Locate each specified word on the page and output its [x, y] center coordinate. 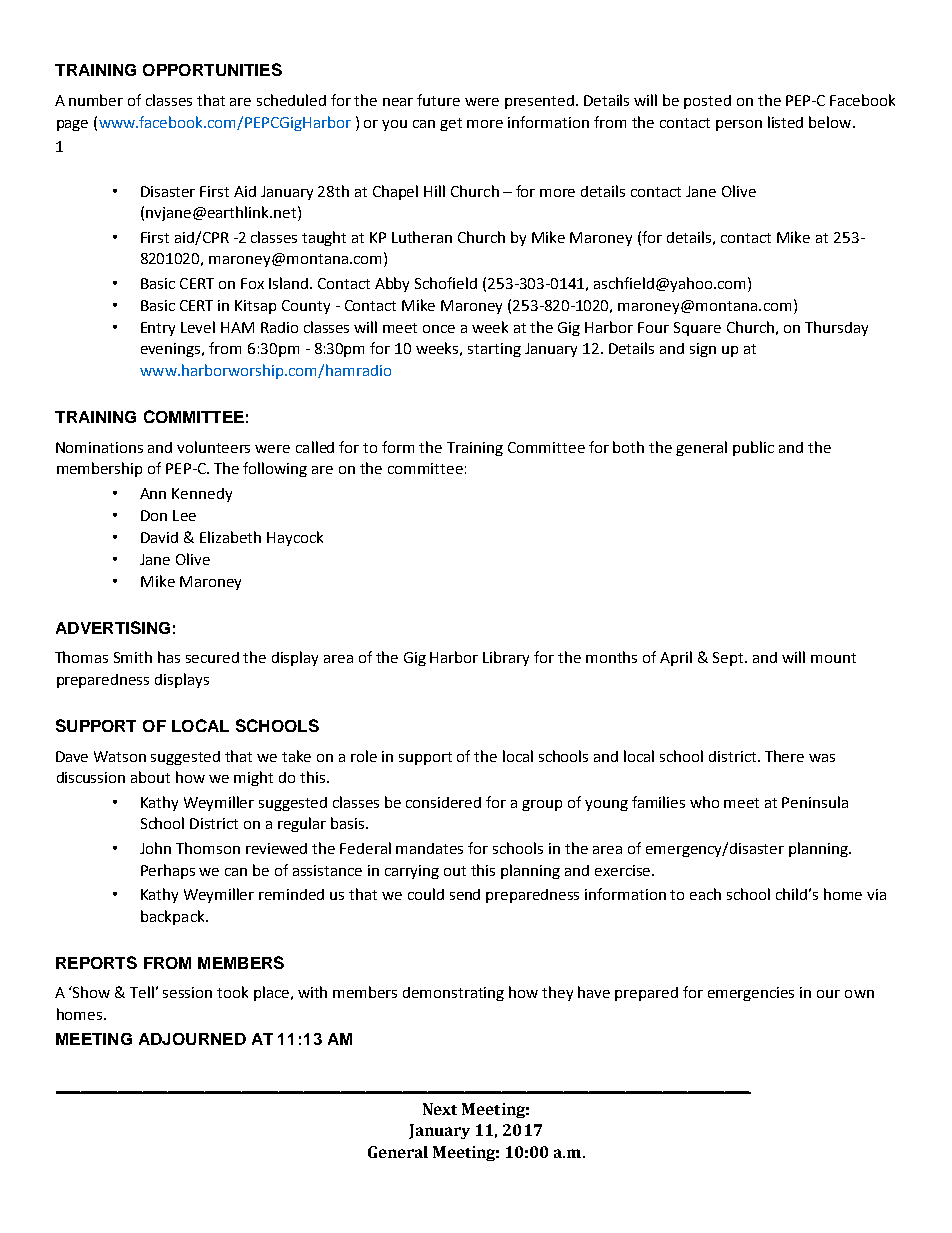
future [438, 100]
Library [506, 658]
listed [785, 122]
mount [833, 658]
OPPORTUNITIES [212, 69]
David [159, 537]
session [187, 992]
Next [440, 1109]
